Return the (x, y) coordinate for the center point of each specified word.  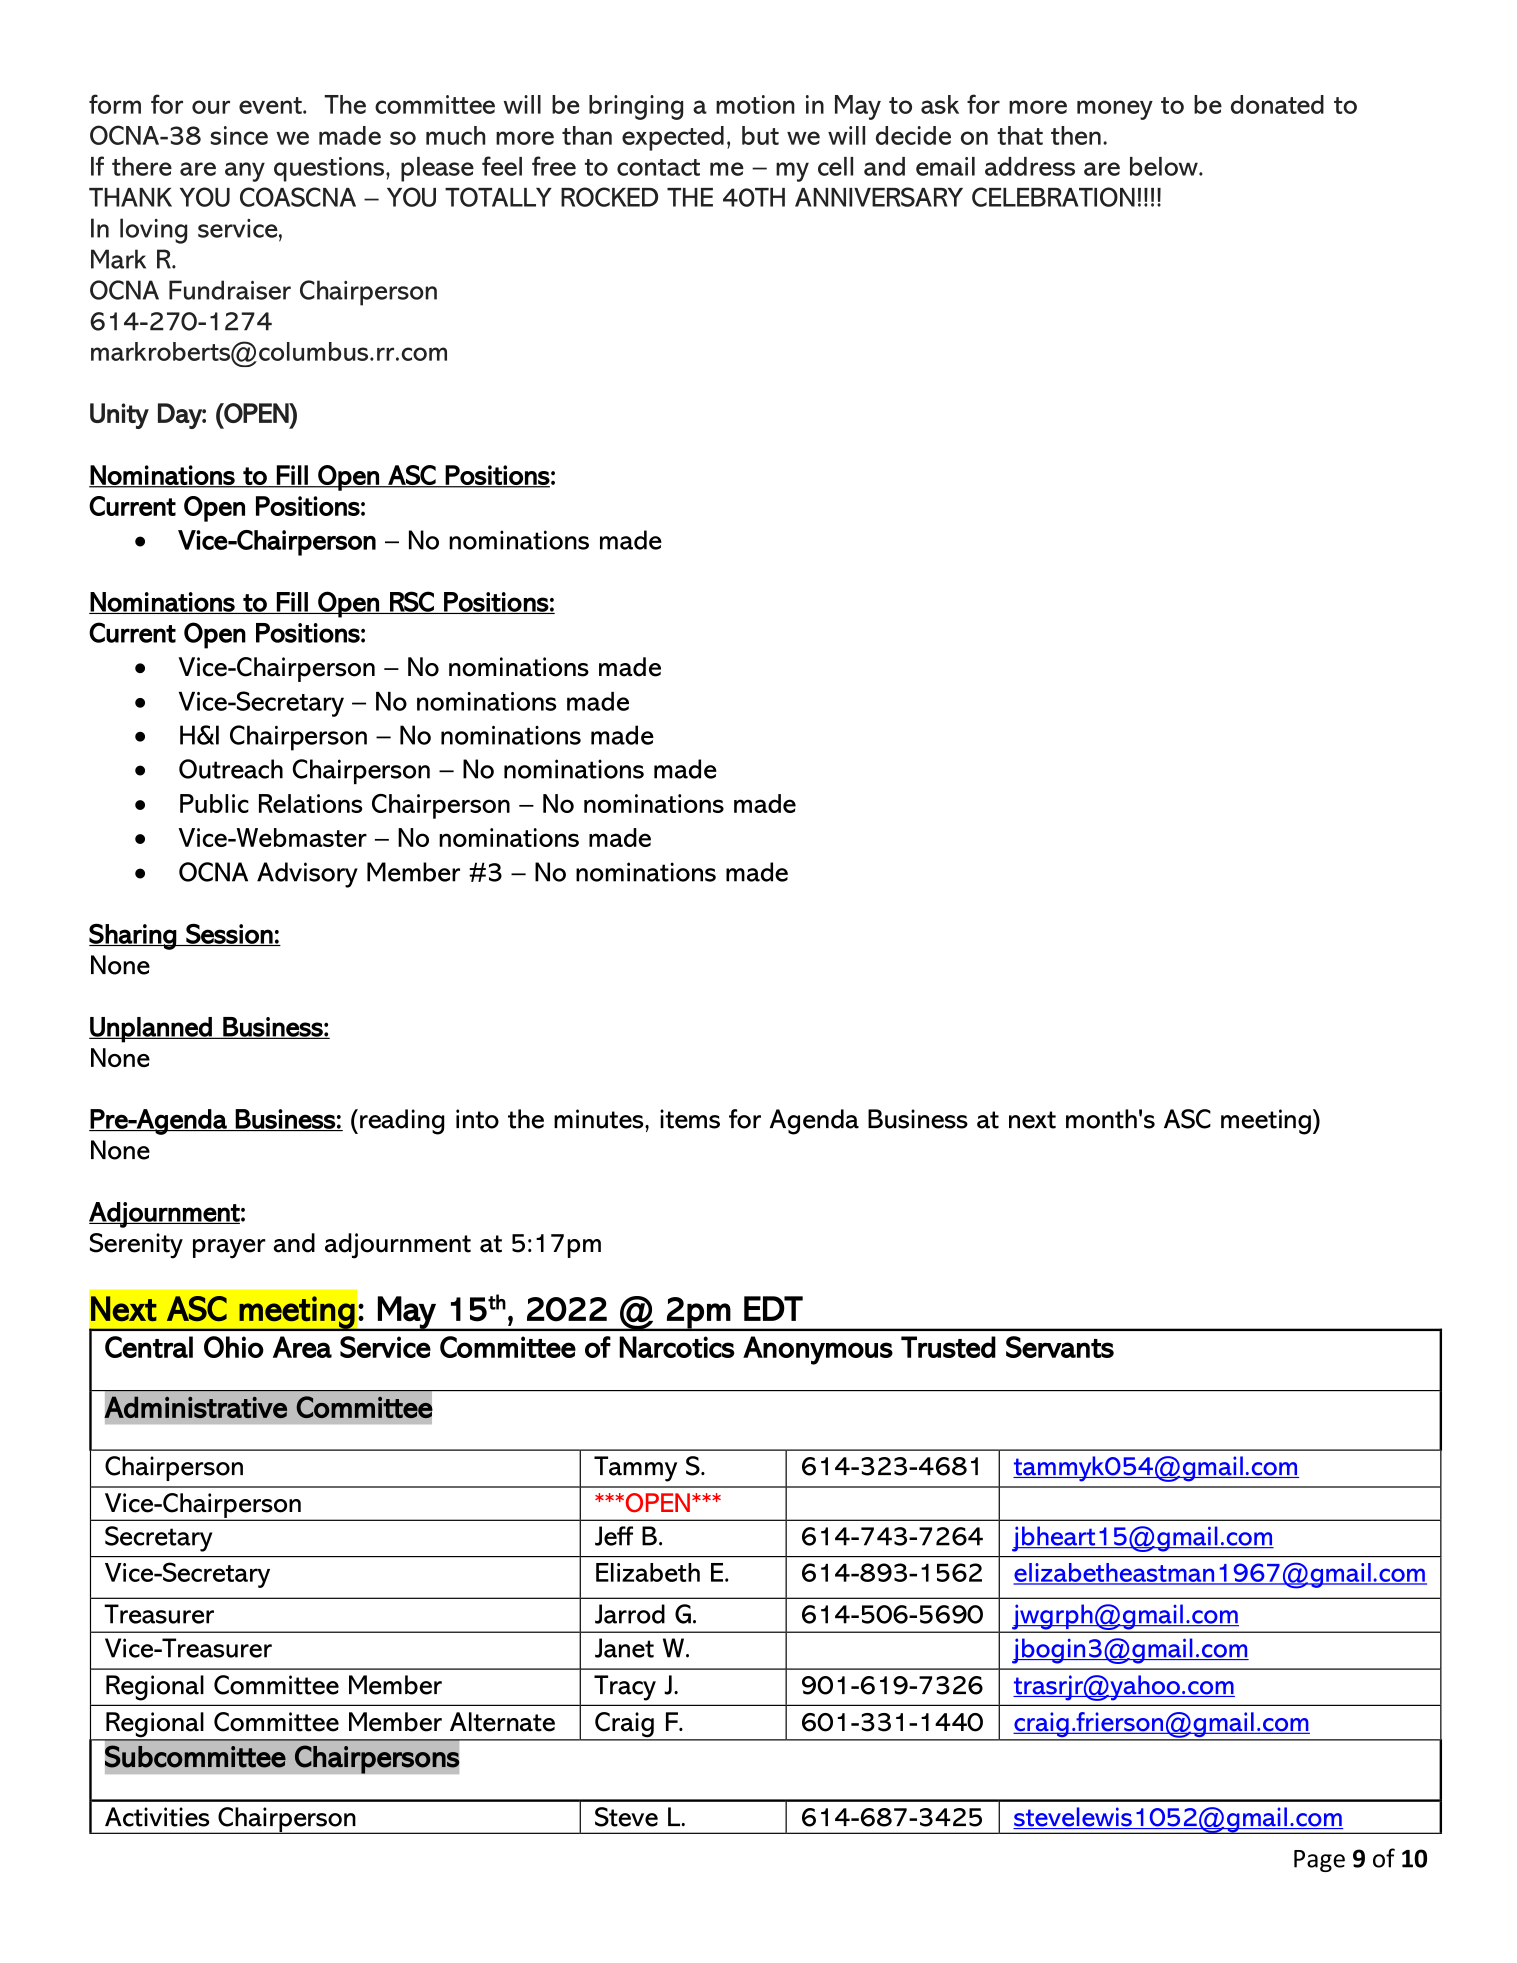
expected (673, 138)
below (1165, 166)
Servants (1060, 1347)
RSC (412, 602)
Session (229, 934)
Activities (157, 1817)
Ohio (234, 1347)
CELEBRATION (1053, 197)
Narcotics (676, 1347)
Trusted (948, 1347)
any (245, 172)
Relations (310, 803)
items (690, 1119)
